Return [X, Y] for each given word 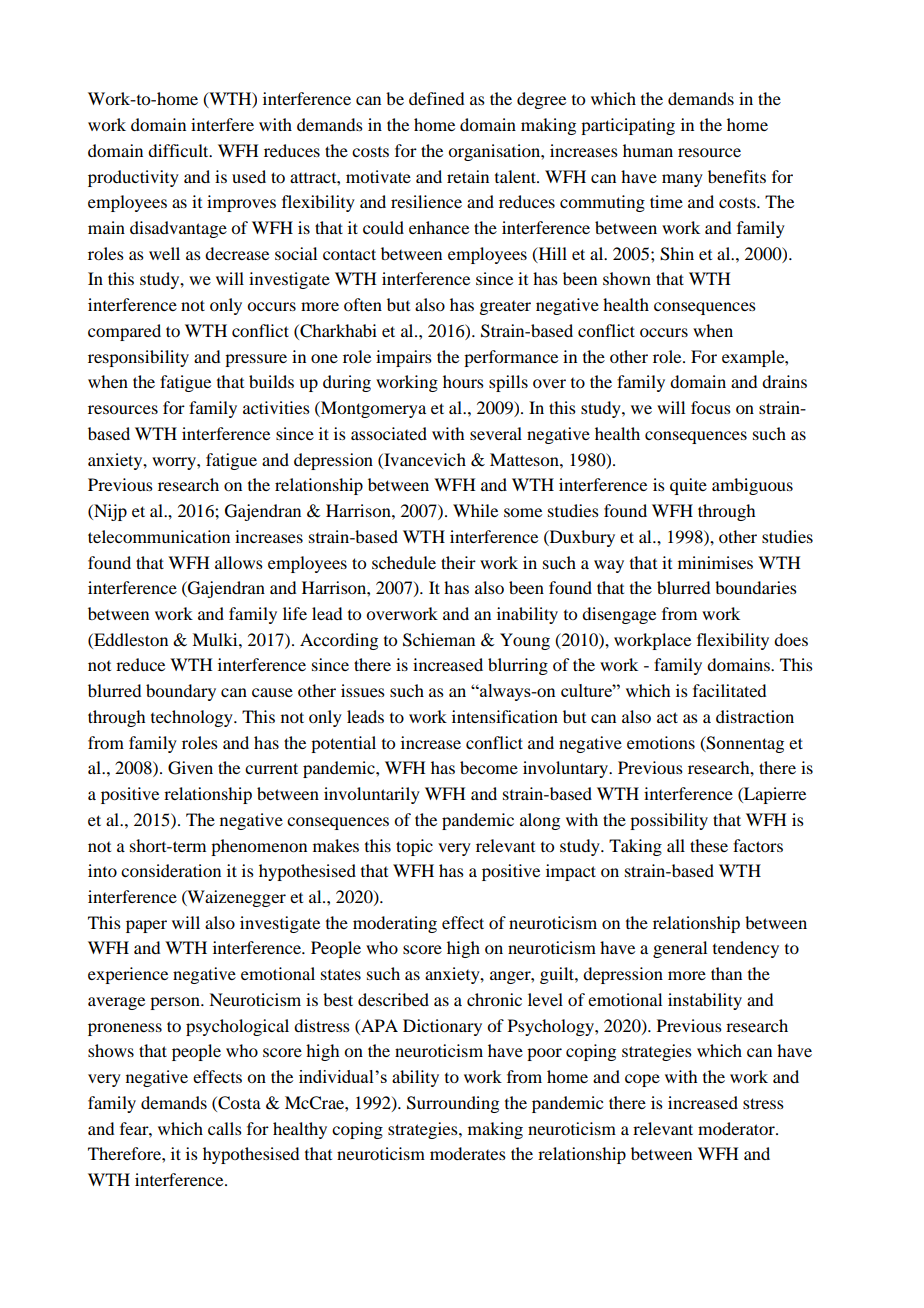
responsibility [138, 358]
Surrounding [453, 1104]
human [648, 150]
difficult [179, 150]
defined [437, 98]
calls [225, 1128]
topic [414, 847]
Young [525, 641]
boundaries [756, 587]
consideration [171, 870]
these [709, 845]
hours [463, 381]
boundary [181, 692]
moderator [737, 1128]
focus [711, 407]
